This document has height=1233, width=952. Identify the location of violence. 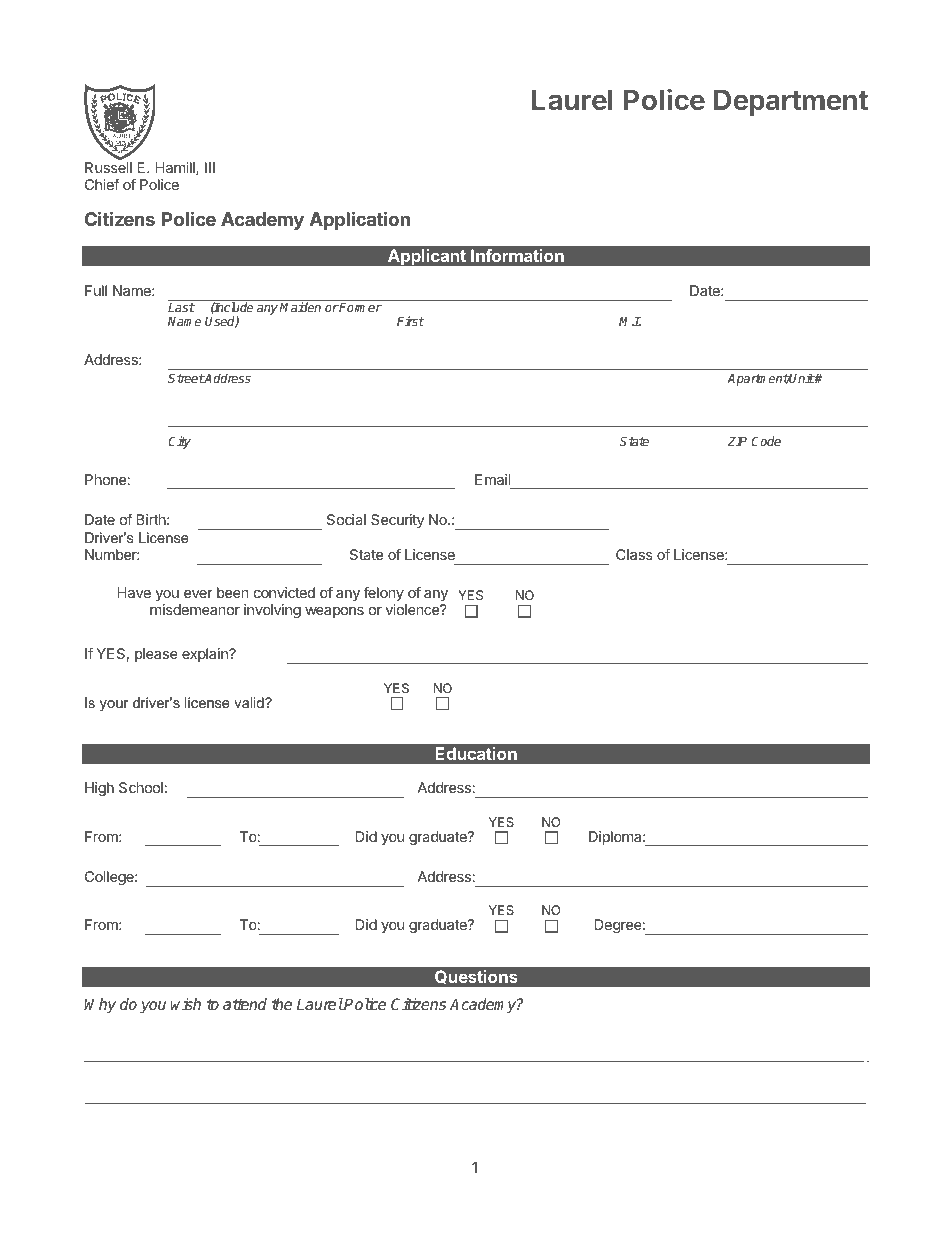
(413, 609).
